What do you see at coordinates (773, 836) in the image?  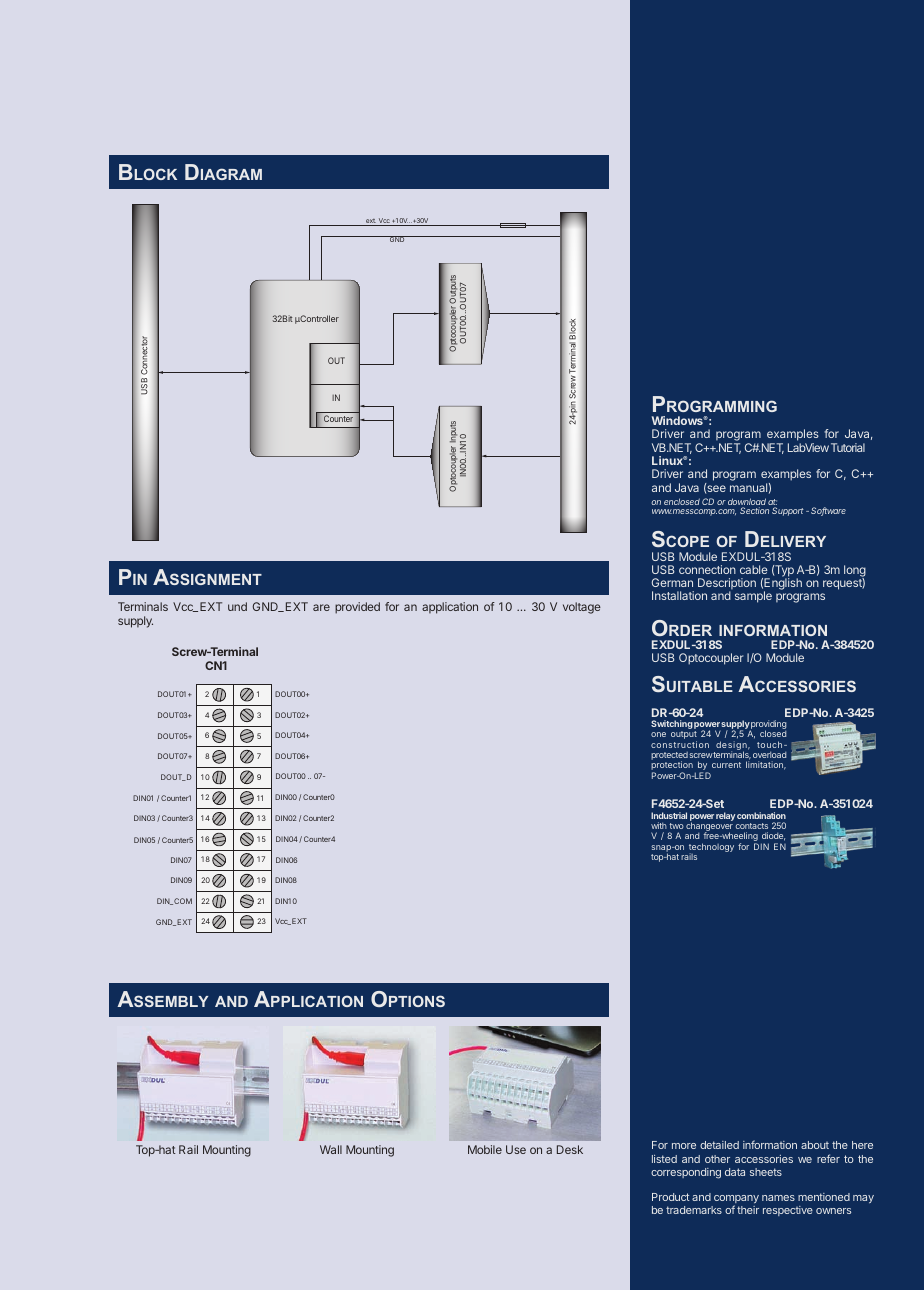 I see `diode` at bounding box center [773, 836].
